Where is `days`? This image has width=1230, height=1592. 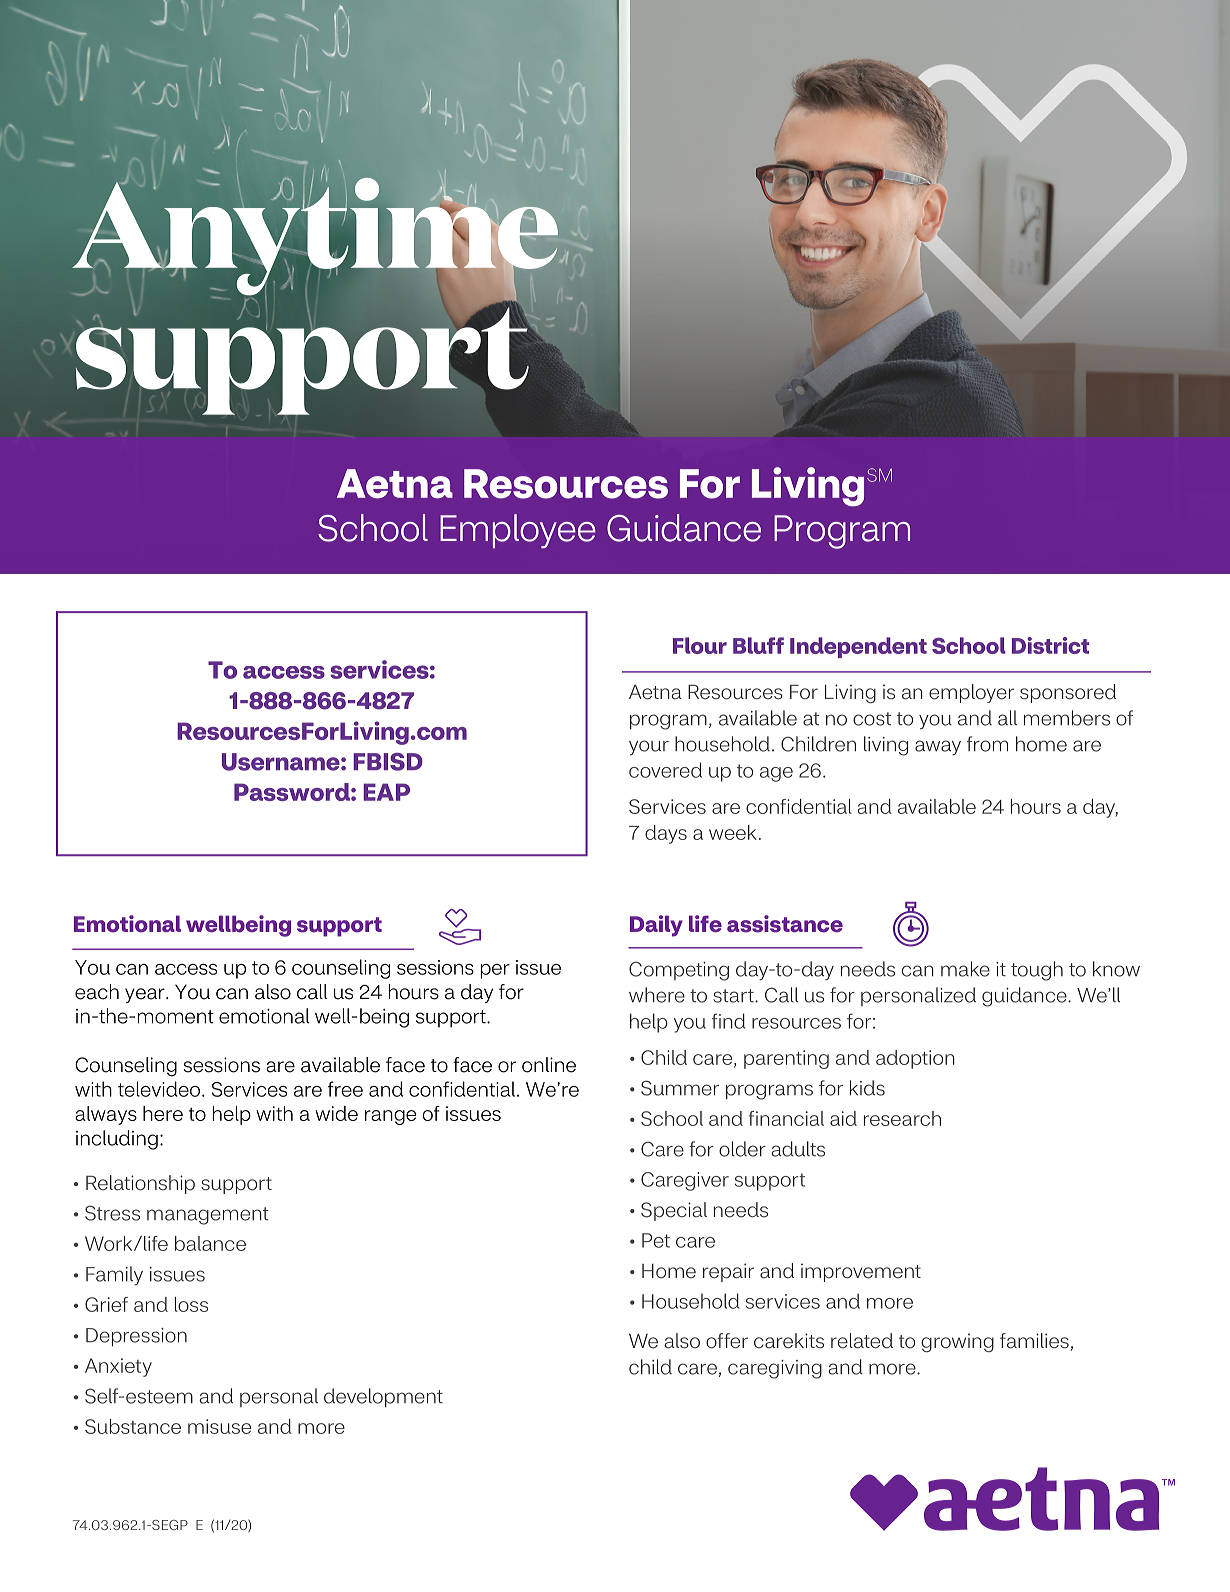 days is located at coordinates (666, 834).
